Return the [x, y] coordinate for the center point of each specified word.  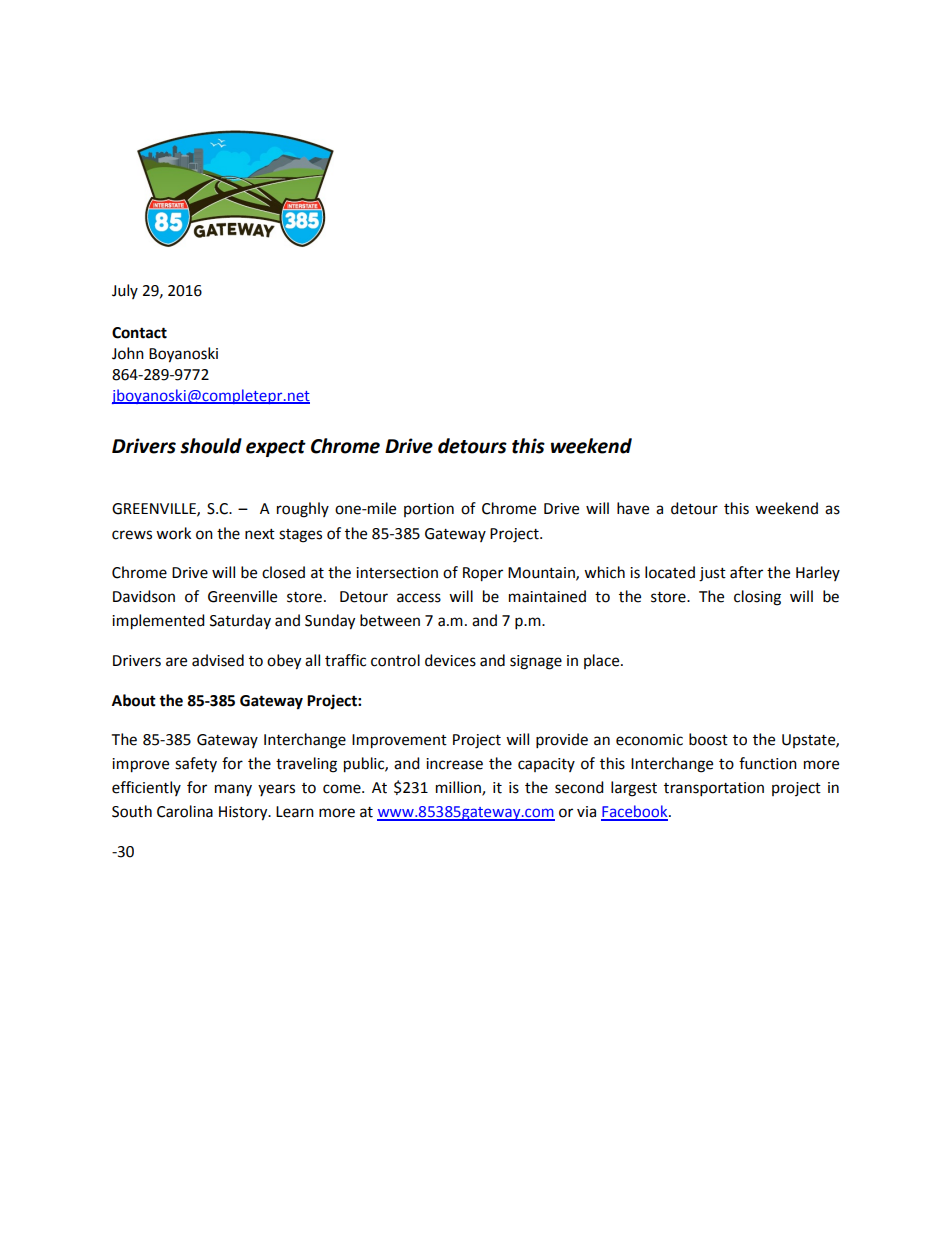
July [125, 291]
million [459, 788]
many [233, 790]
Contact [139, 333]
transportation [714, 789]
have [633, 508]
